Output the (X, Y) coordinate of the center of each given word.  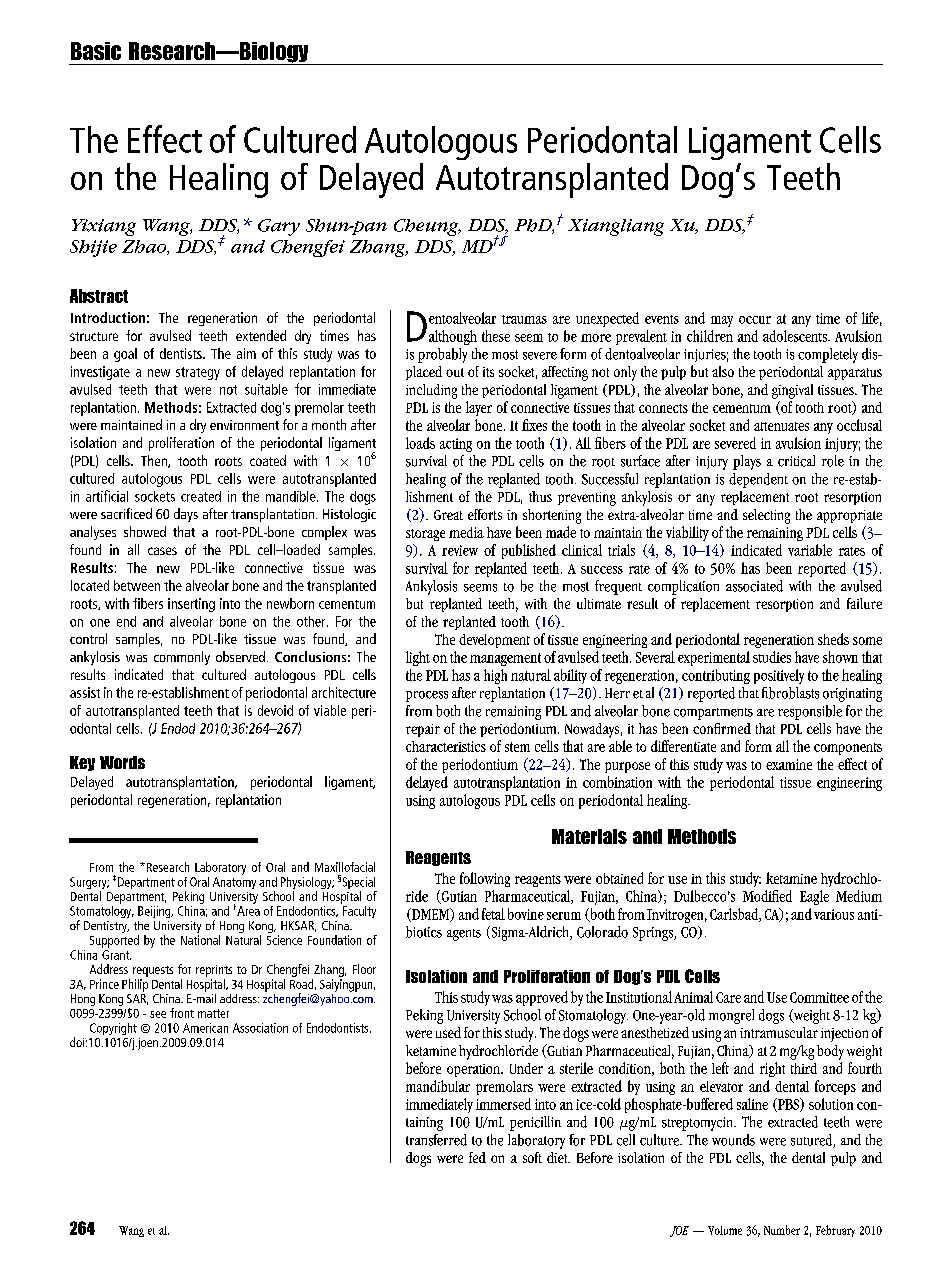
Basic (96, 51)
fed (477, 1157)
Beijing (155, 912)
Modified (767, 896)
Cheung (427, 227)
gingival (792, 391)
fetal (493, 914)
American (205, 1028)
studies (772, 657)
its (488, 372)
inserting (191, 605)
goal (125, 355)
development (494, 641)
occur (755, 320)
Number (782, 1230)
